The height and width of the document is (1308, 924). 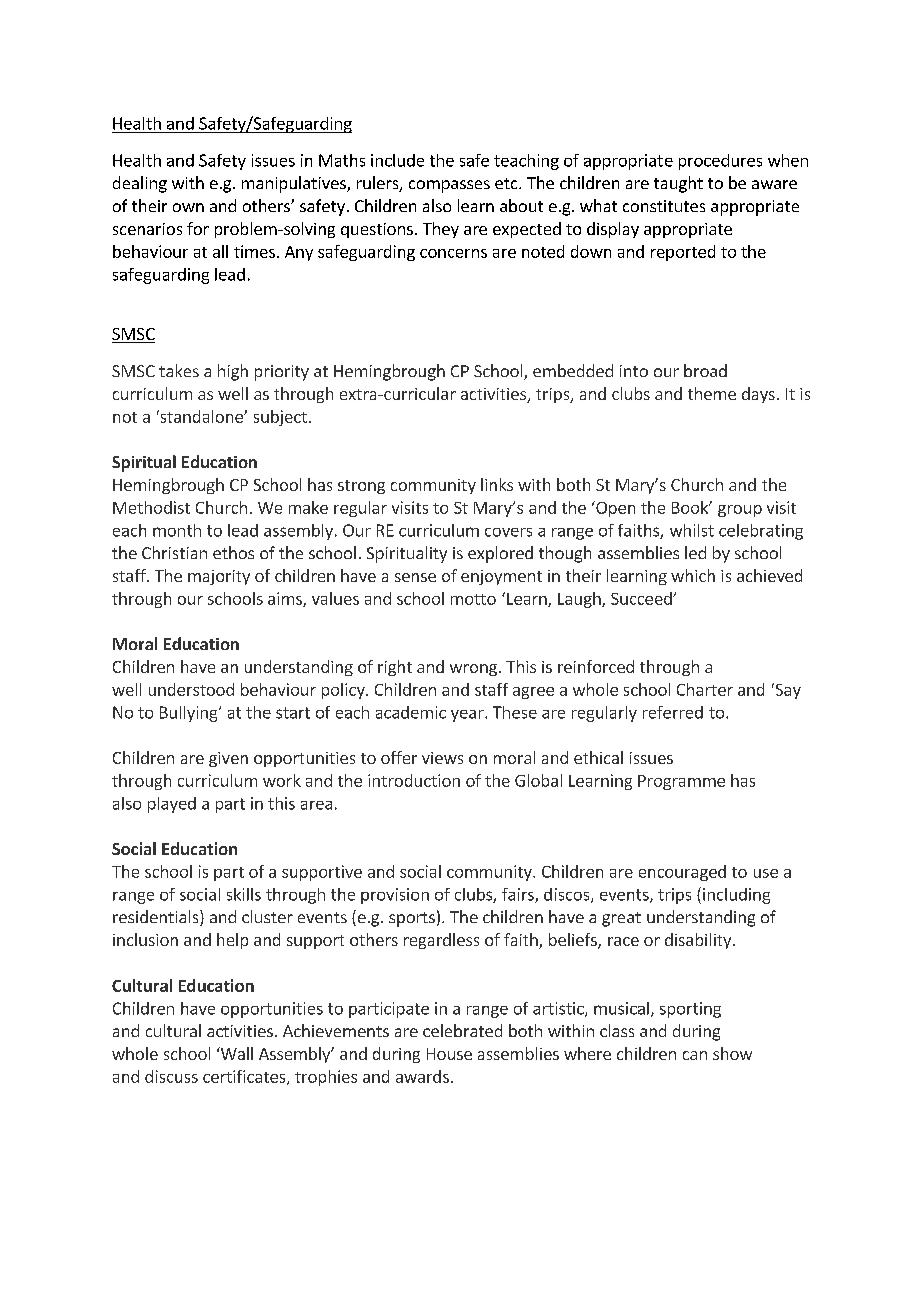 I want to click on manipulatives, so click(x=295, y=184).
